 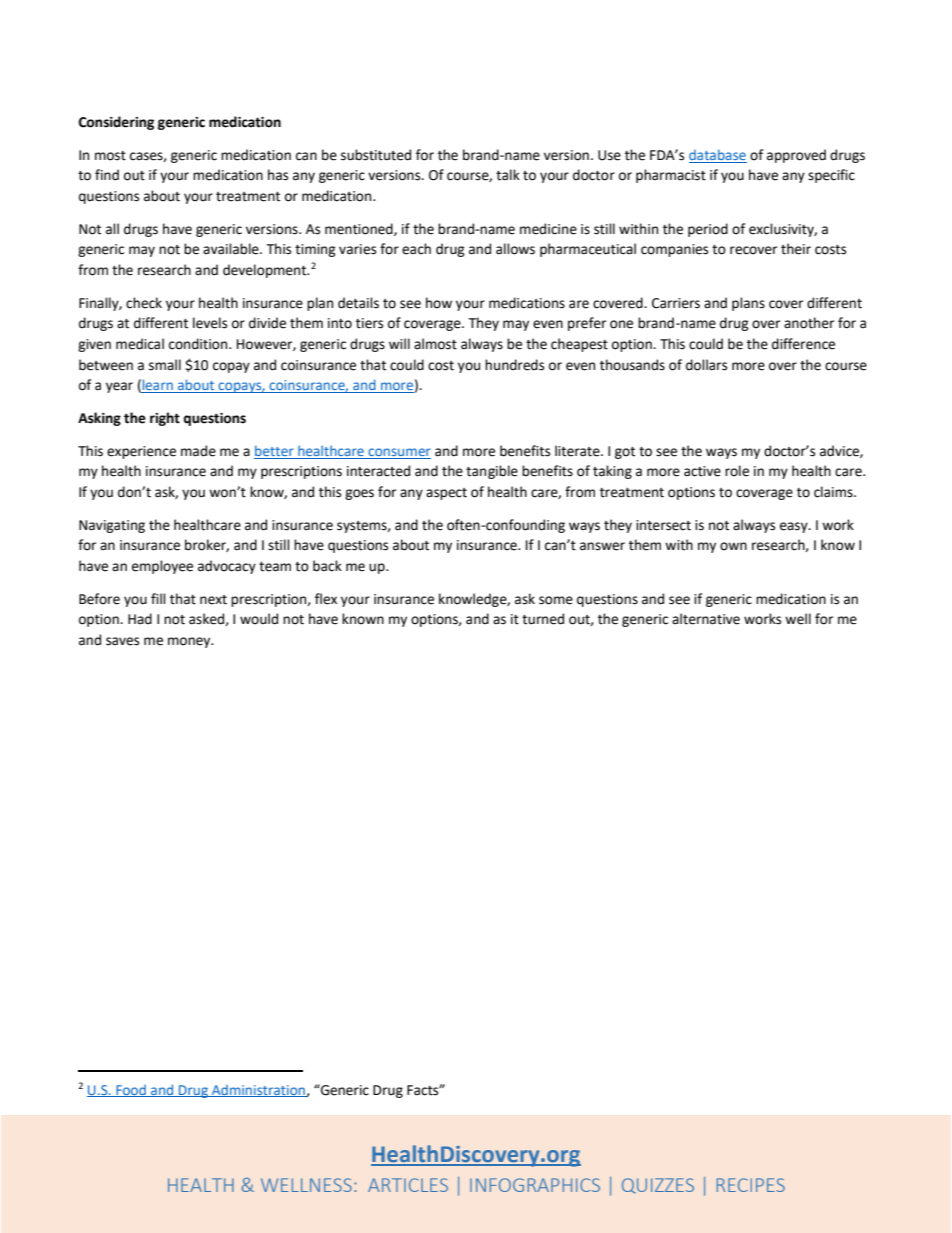 I want to click on role, so click(x=737, y=471).
